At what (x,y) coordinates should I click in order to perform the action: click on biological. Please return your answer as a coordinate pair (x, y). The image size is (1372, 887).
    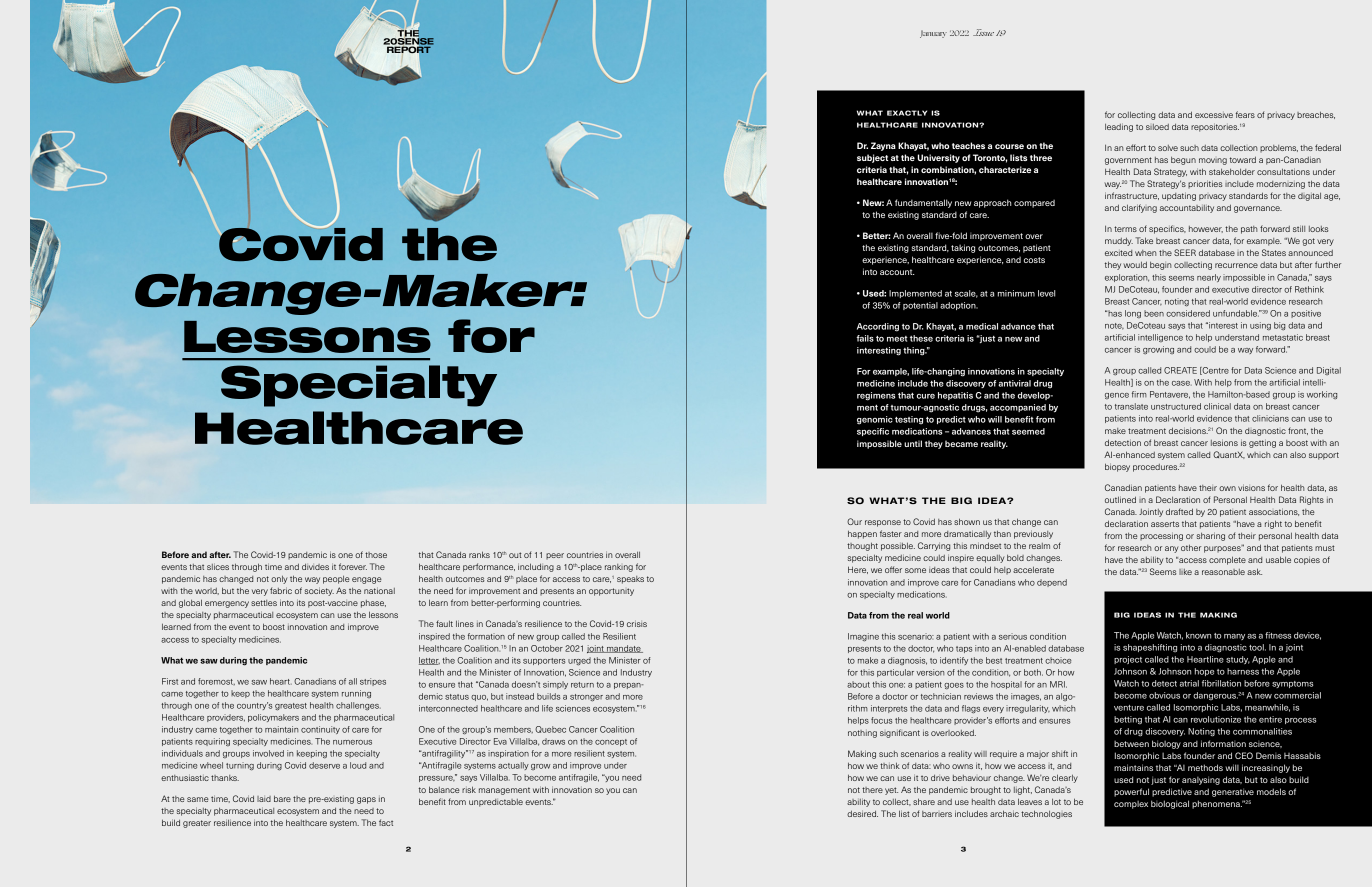
    Looking at the image, I should click on (1170, 804).
